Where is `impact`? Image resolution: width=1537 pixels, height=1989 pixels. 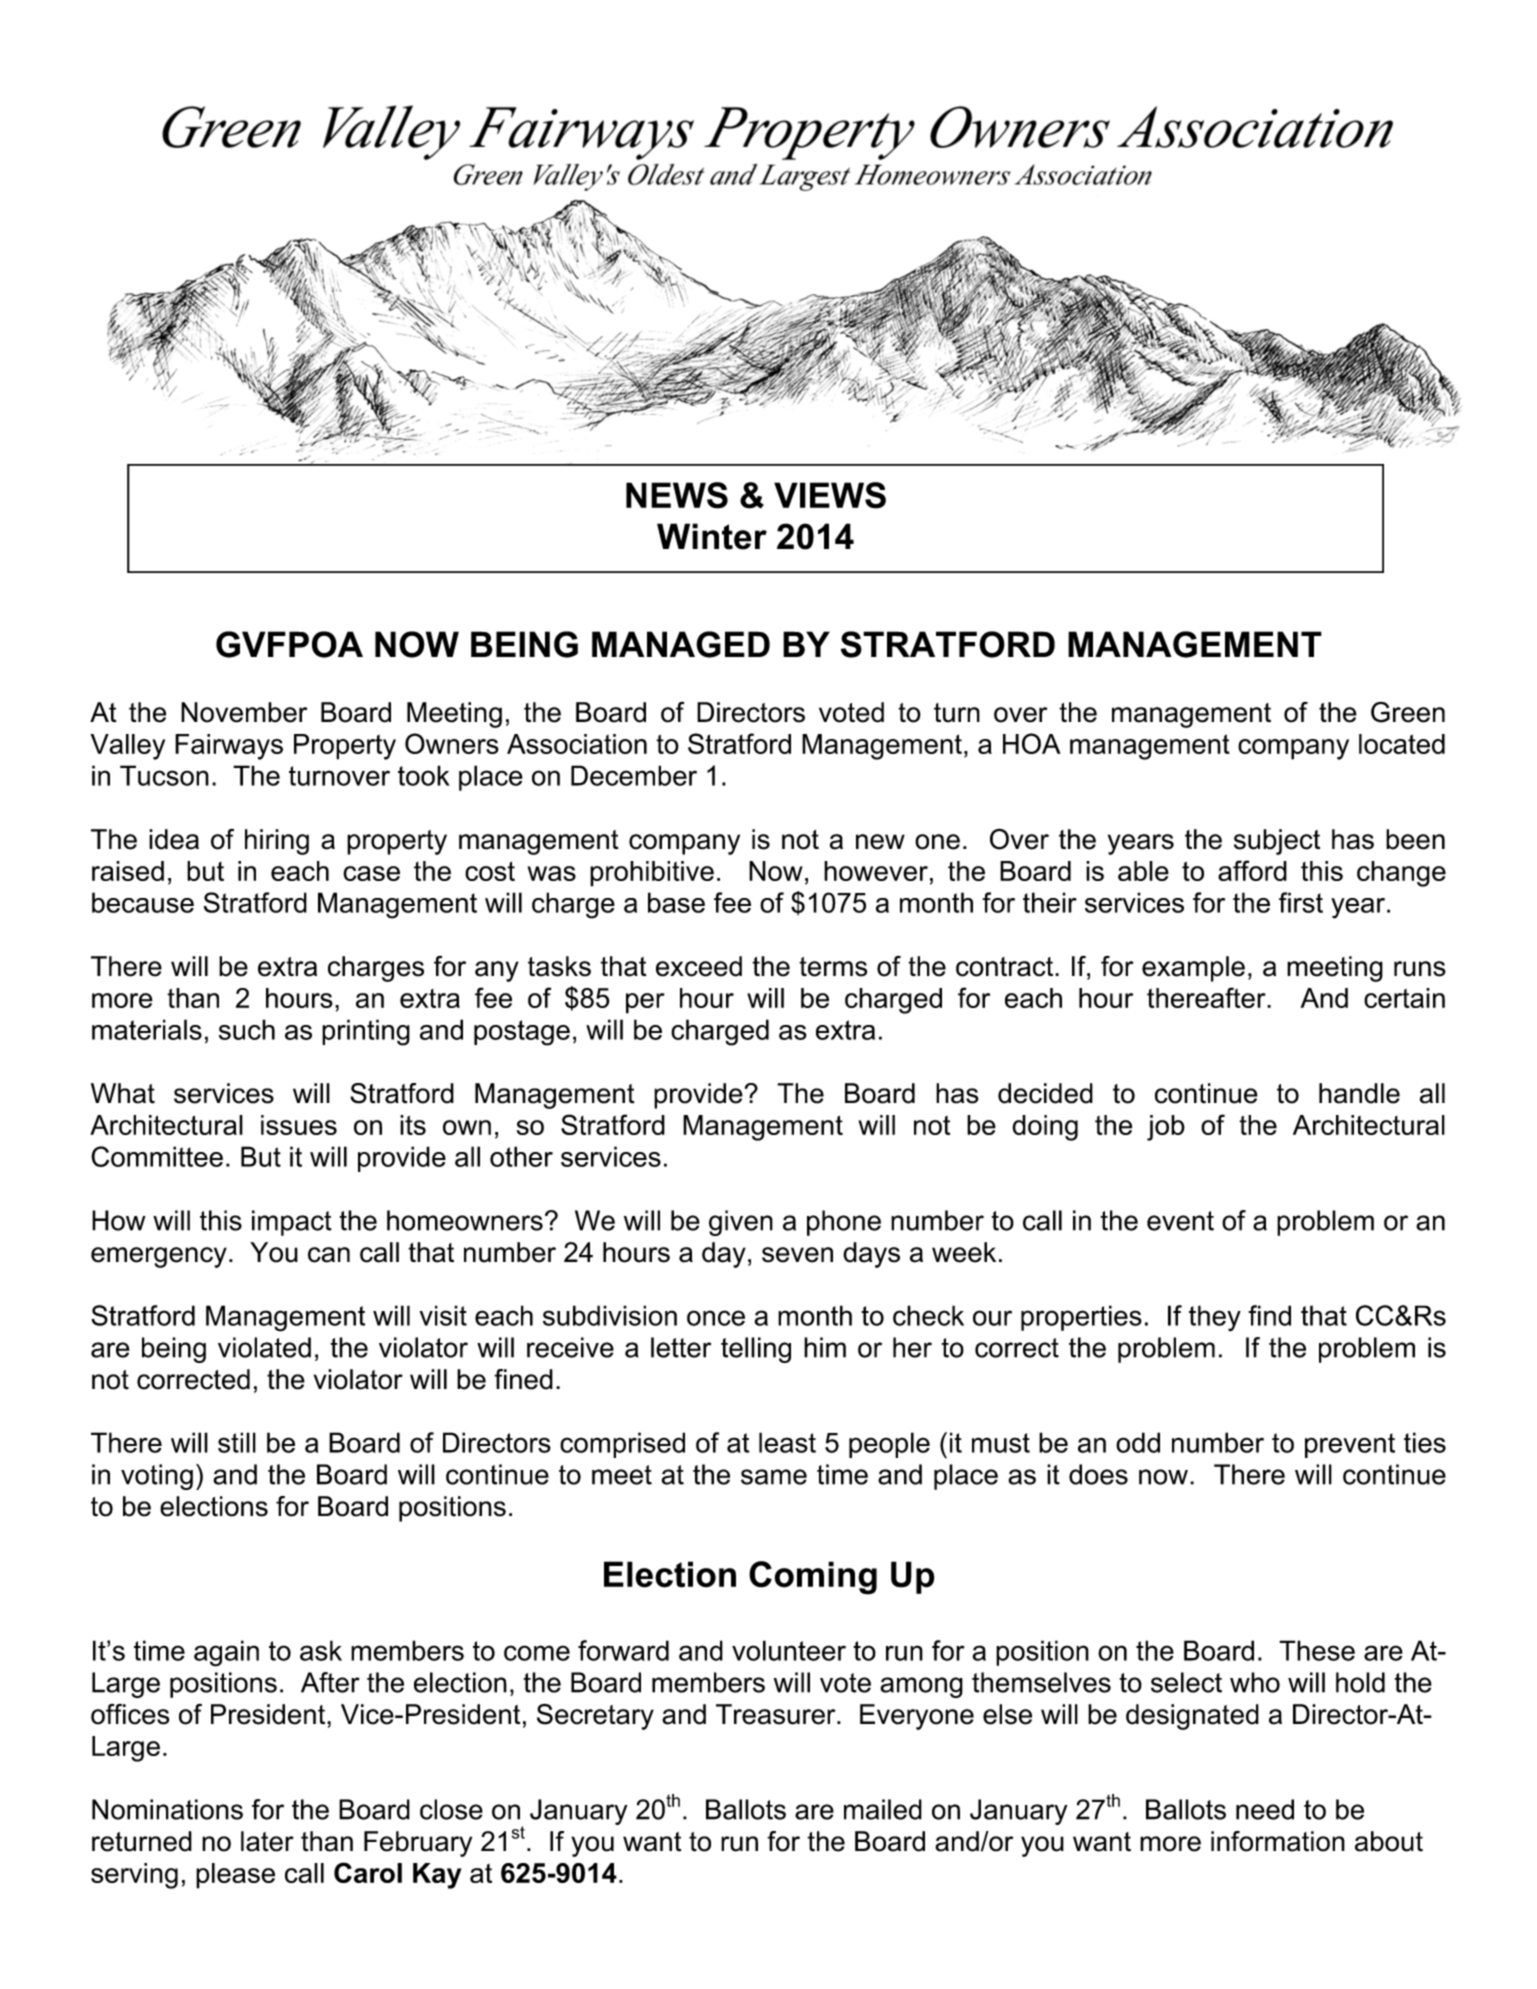 impact is located at coordinates (292, 1223).
